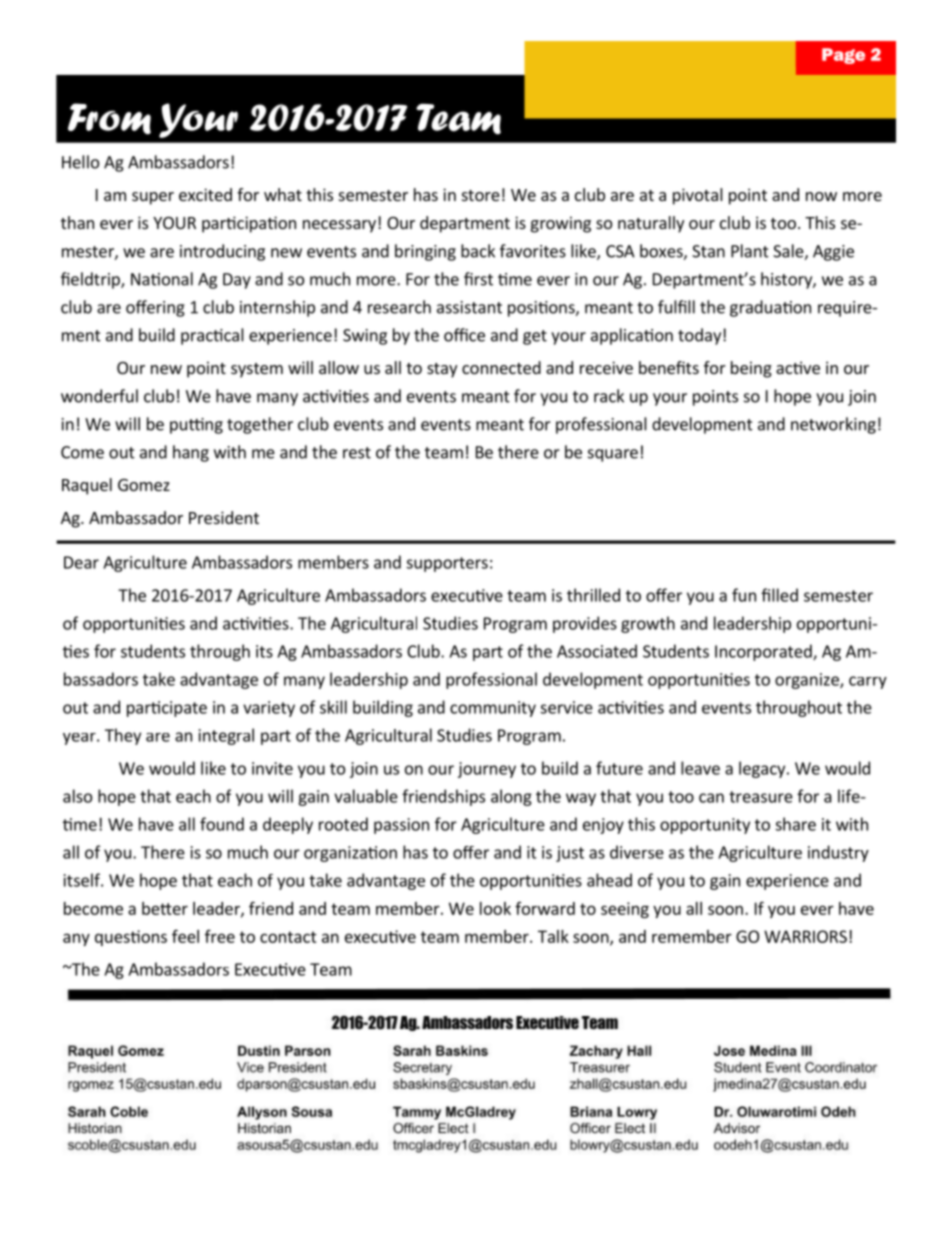 The image size is (952, 1233). Describe the element at coordinates (165, 908) in the image. I see `better` at that location.
